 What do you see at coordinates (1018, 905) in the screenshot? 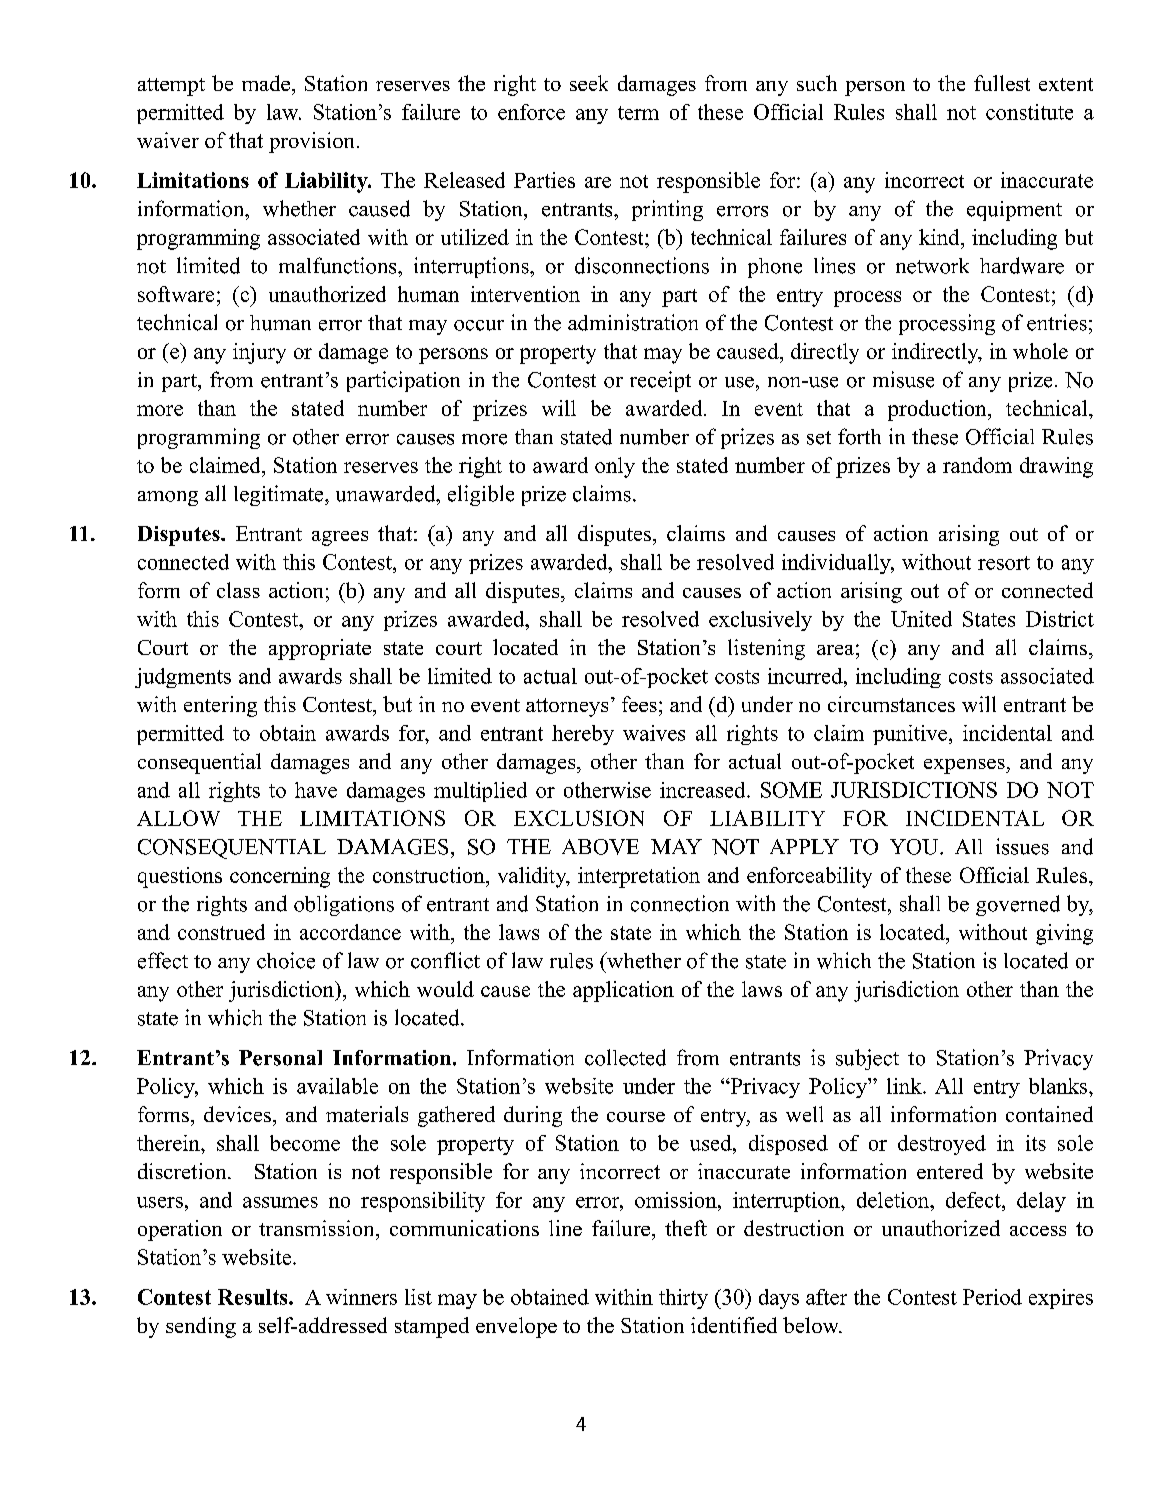
I see `governed` at bounding box center [1018, 905].
